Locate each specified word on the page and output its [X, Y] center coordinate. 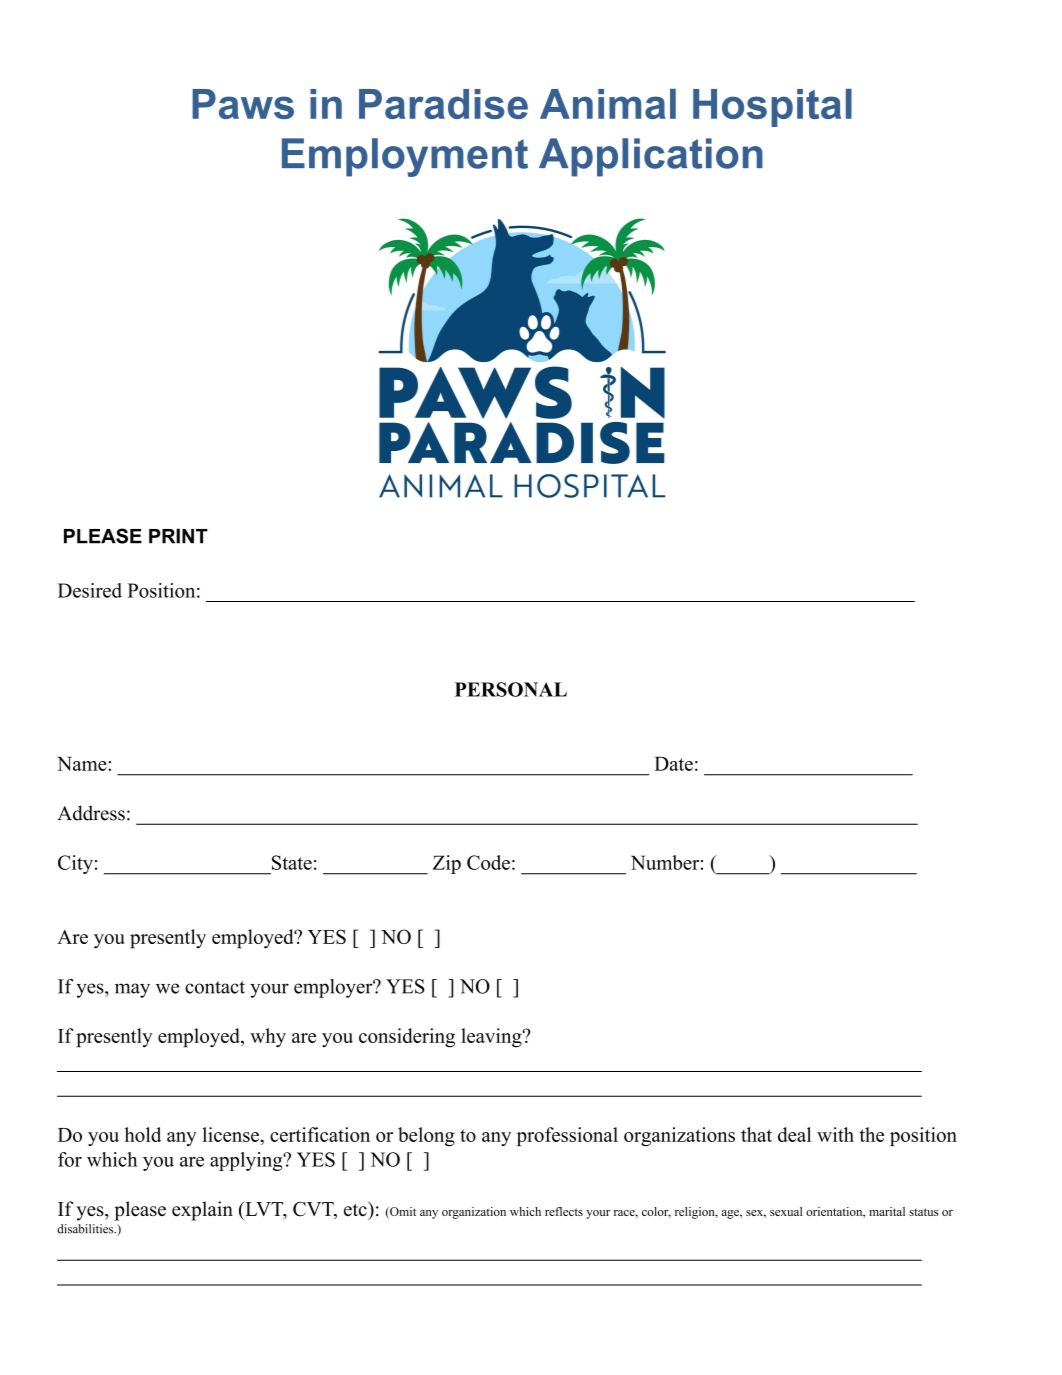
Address [91, 813]
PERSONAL [511, 689]
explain [202, 1211]
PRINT [178, 536]
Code [488, 862]
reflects [564, 1211]
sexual [786, 1211]
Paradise [443, 104]
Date [673, 764]
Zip [447, 864]
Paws [243, 104]
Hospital [772, 108]
